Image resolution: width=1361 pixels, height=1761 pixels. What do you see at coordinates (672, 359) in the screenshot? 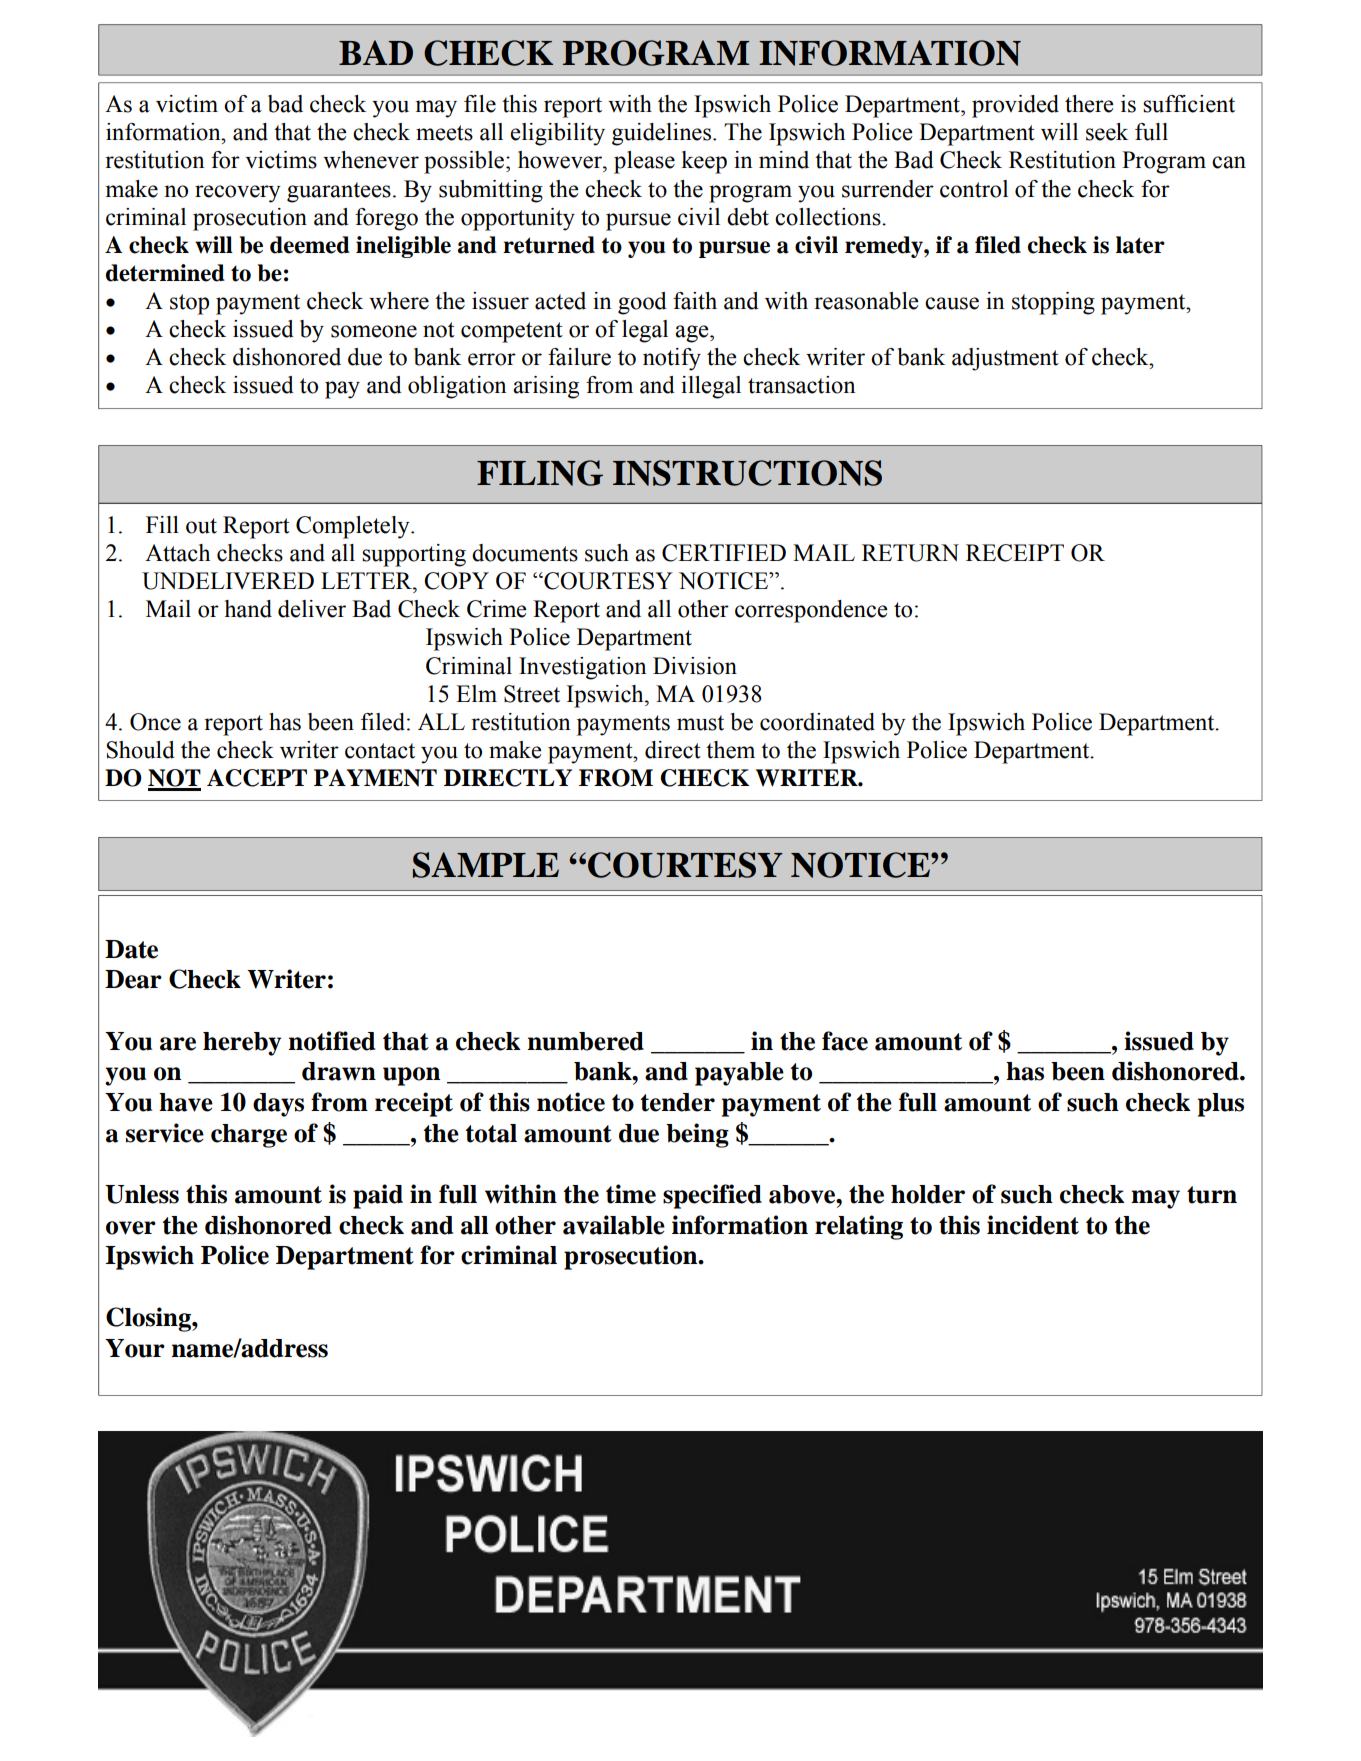
I see `notify` at bounding box center [672, 359].
